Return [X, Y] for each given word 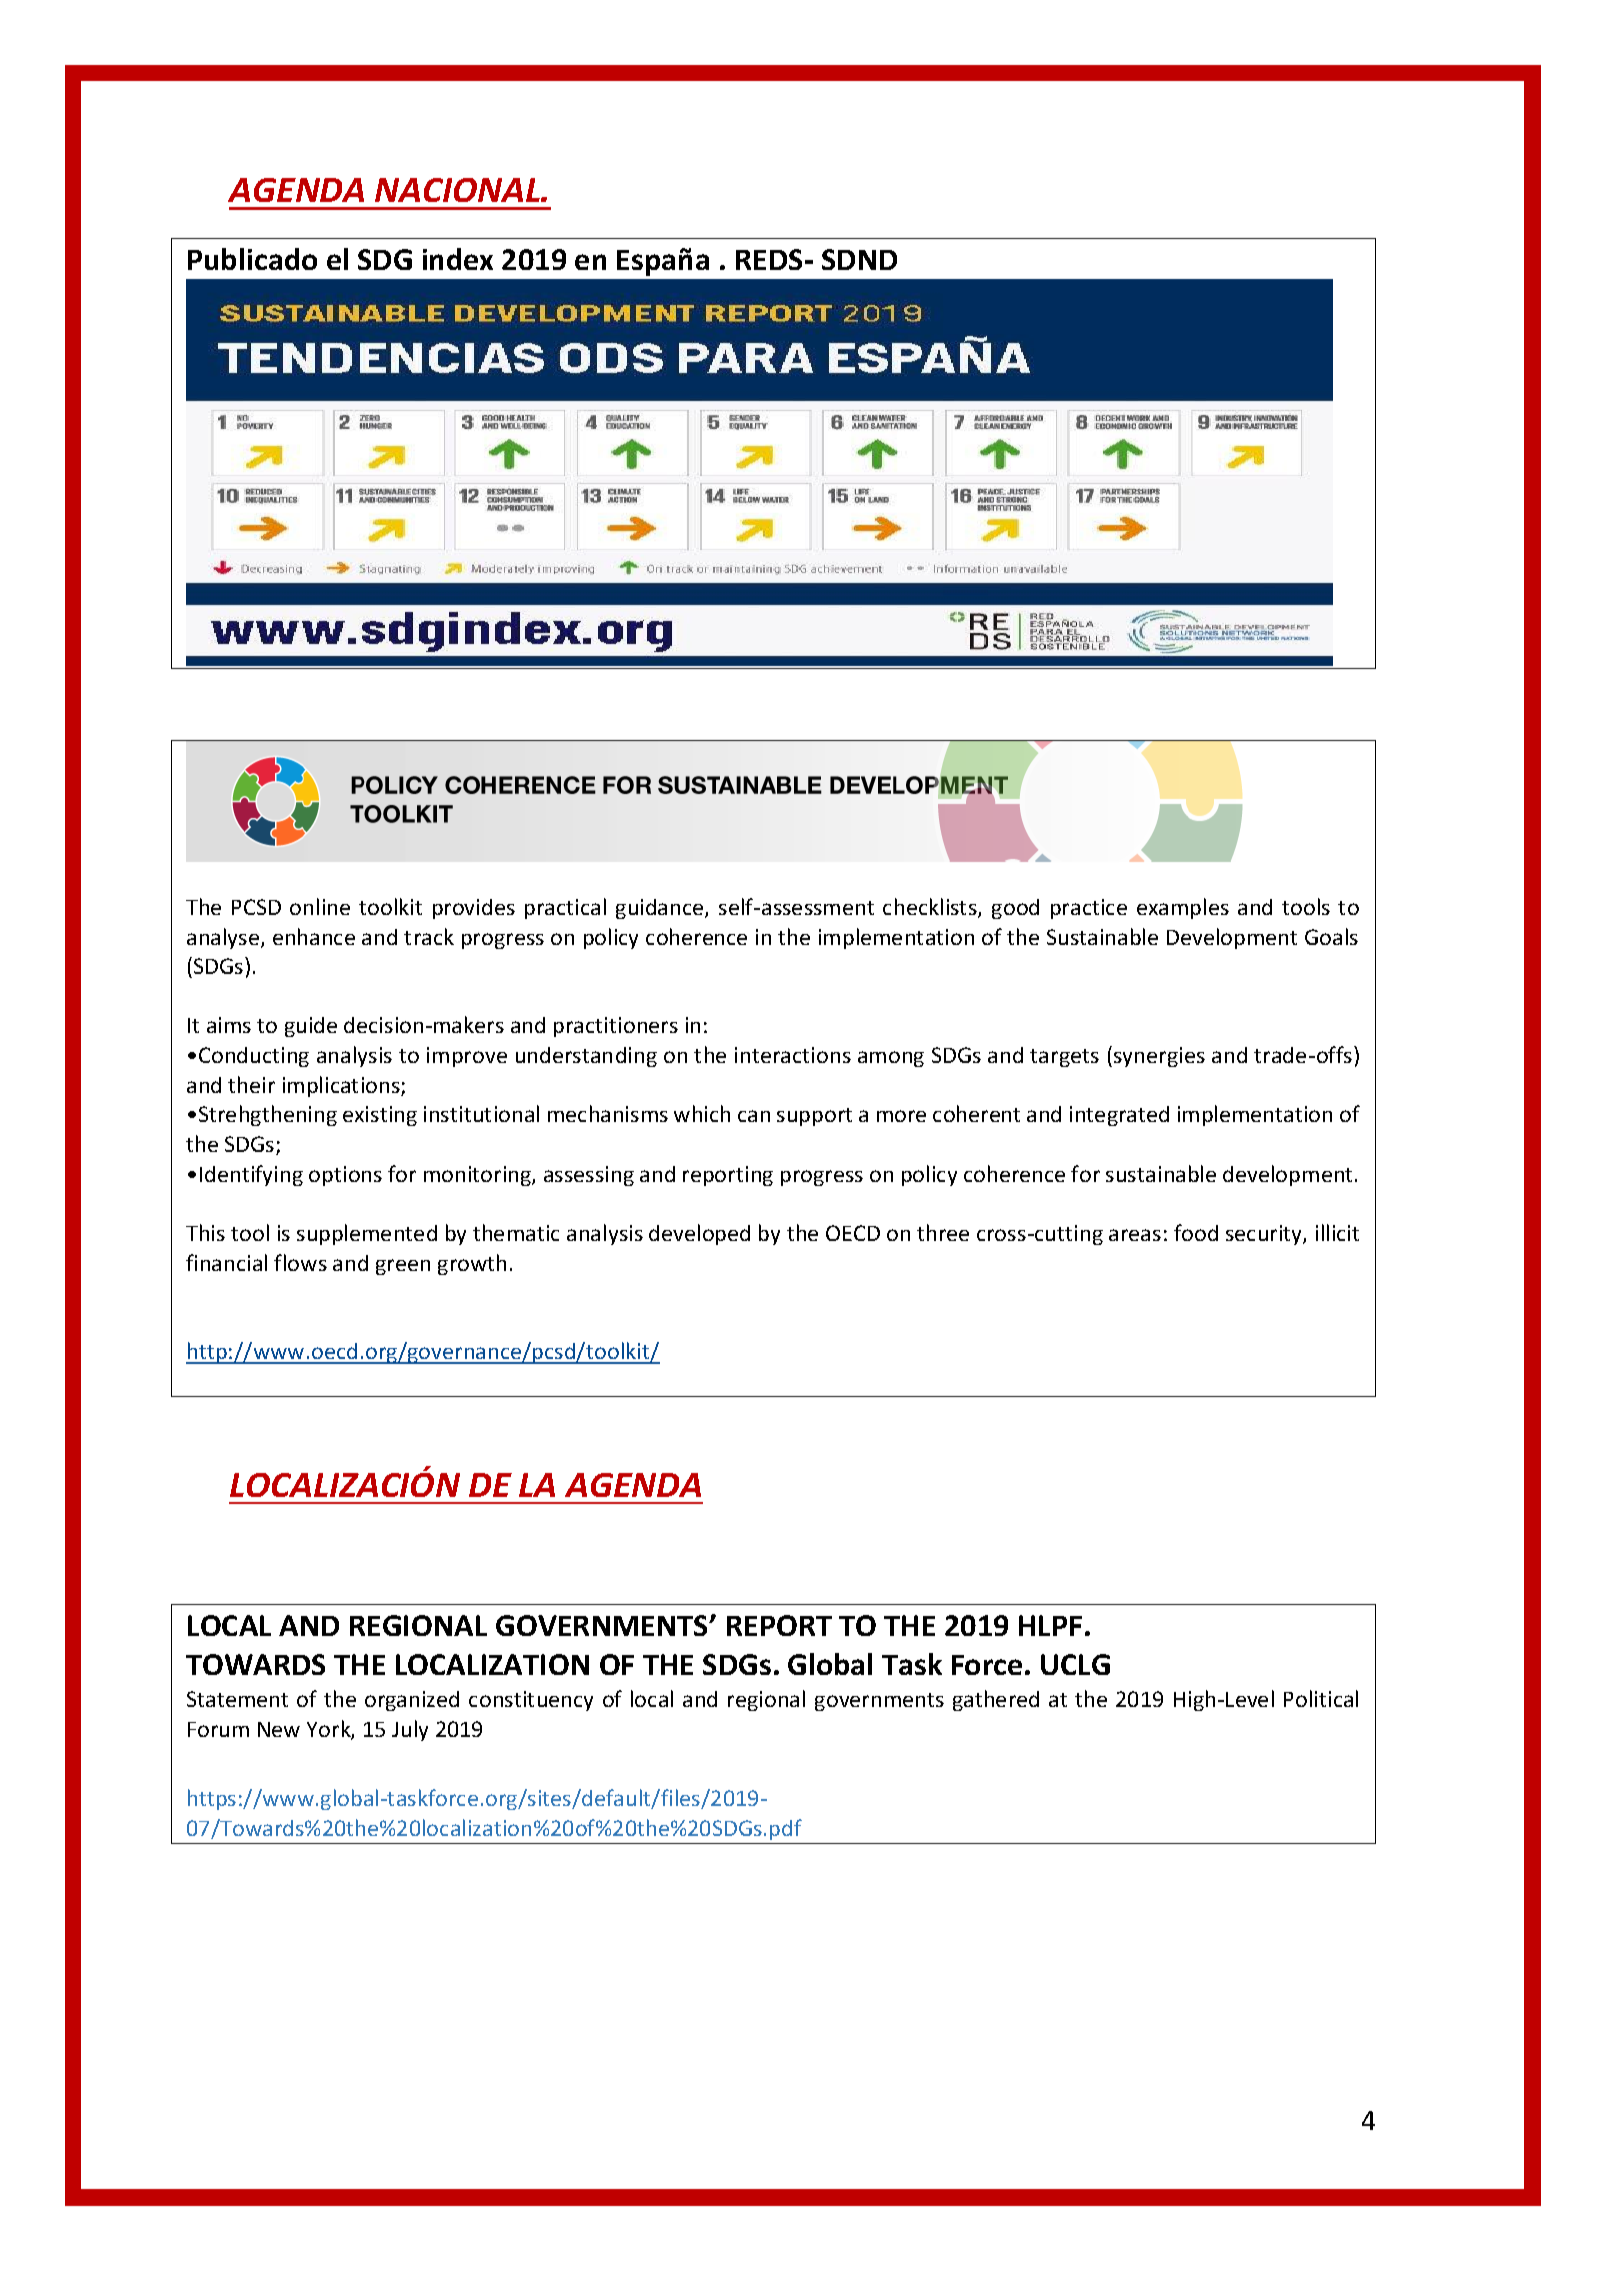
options [345, 1176]
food [1196, 1232]
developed [699, 1234]
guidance [661, 909]
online [320, 906]
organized [412, 1701]
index [458, 259]
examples [1183, 908]
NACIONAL [458, 190]
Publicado [252, 259]
